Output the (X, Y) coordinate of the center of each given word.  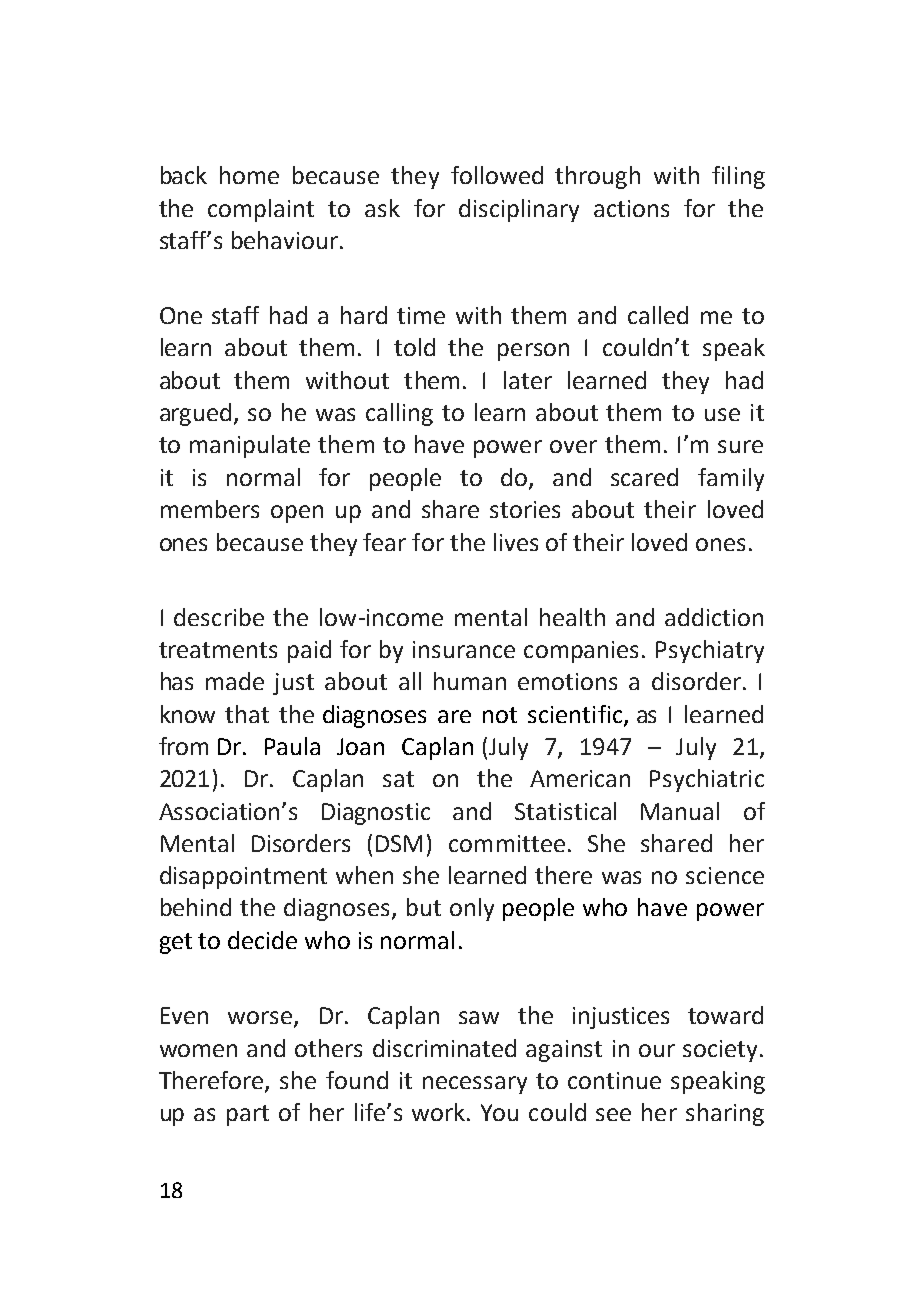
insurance (464, 649)
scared (644, 477)
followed (497, 175)
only (472, 909)
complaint (261, 210)
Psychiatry (710, 651)
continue (614, 1080)
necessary (475, 1085)
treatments (218, 650)
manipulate (250, 446)
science (725, 875)
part (248, 1115)
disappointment (243, 877)
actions (631, 208)
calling (399, 414)
